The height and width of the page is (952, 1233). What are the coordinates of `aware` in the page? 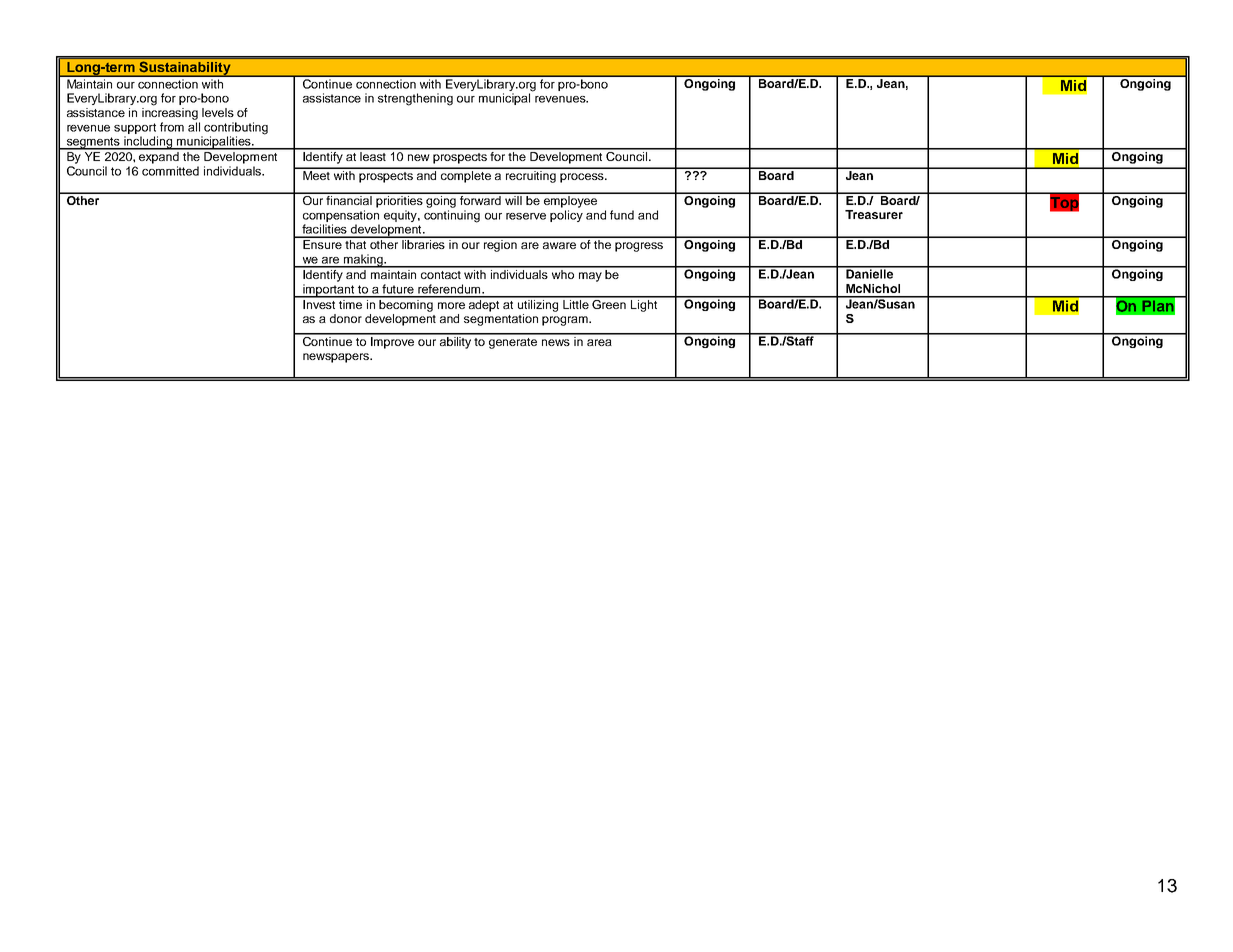 It's located at (559, 245).
